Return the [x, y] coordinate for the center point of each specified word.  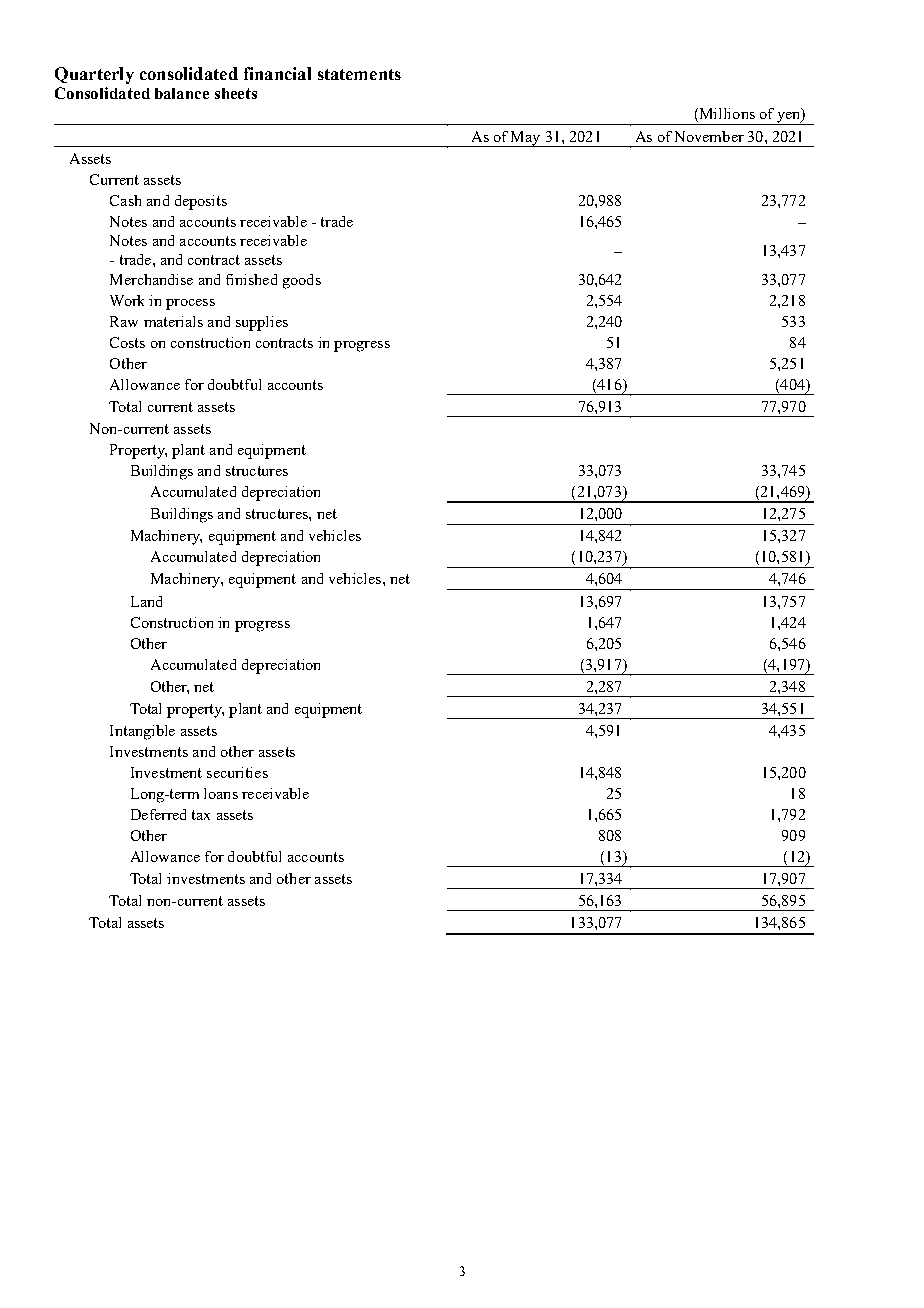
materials [173, 321]
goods [302, 281]
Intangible [142, 732]
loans [221, 793]
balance [182, 93]
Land [146, 601]
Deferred [158, 814]
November [709, 136]
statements [359, 74]
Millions [727, 113]
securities [237, 772]
